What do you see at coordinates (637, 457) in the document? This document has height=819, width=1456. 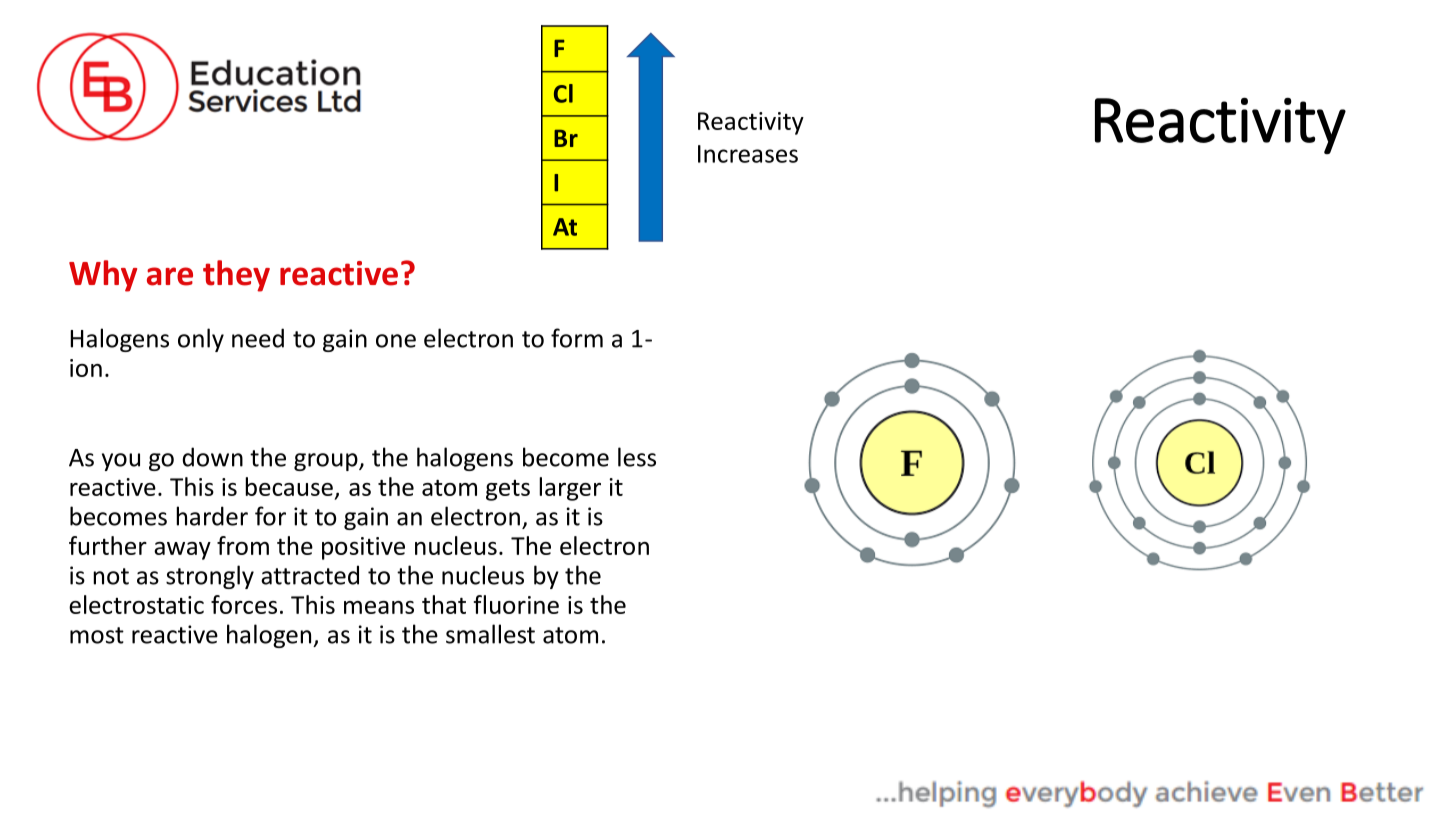 I see `less` at bounding box center [637, 457].
